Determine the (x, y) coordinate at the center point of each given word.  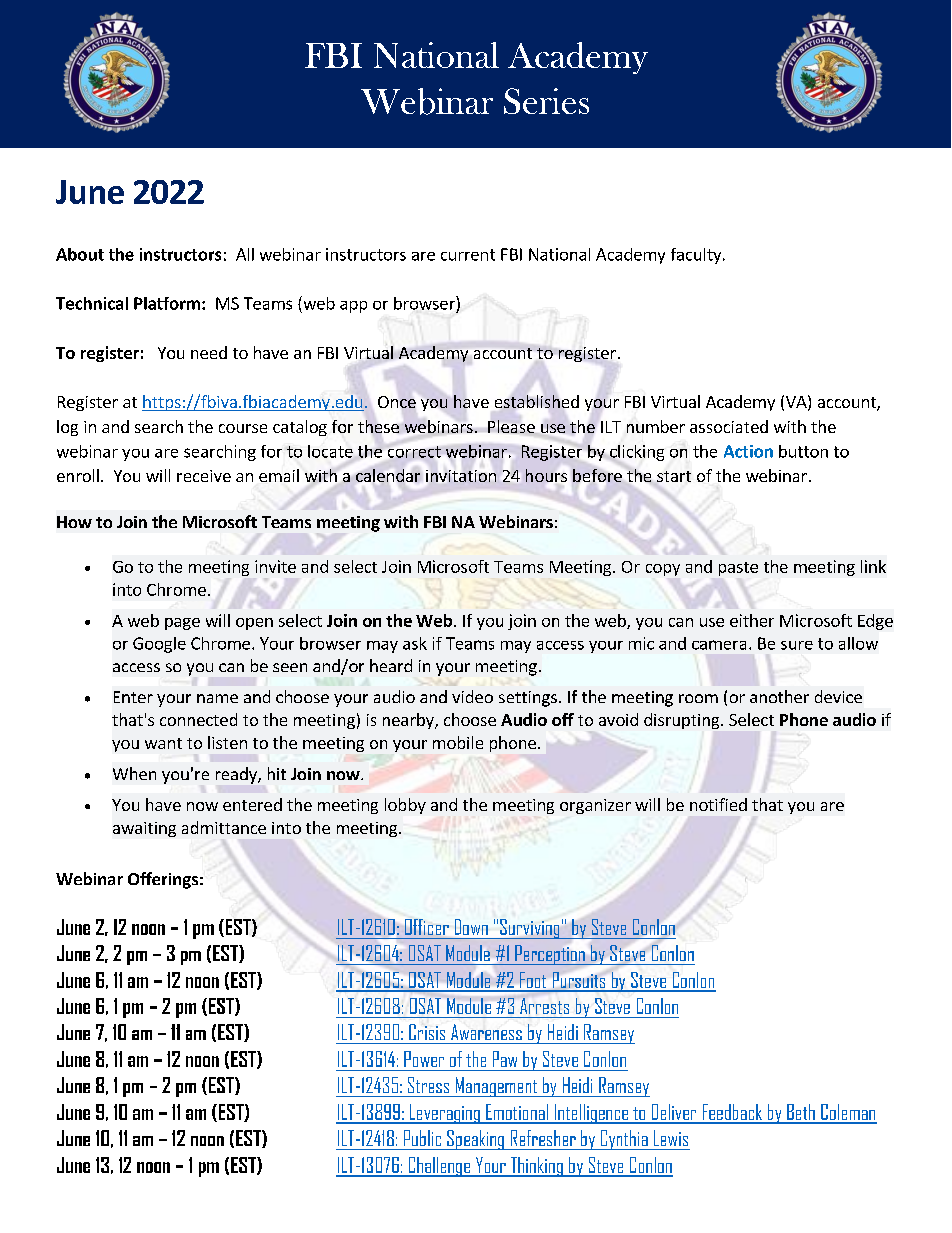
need (209, 352)
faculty (697, 256)
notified (718, 804)
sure (797, 645)
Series (546, 101)
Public (422, 1138)
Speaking (475, 1140)
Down (471, 927)
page (182, 624)
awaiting (144, 829)
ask (415, 643)
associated (729, 426)
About (80, 254)
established (537, 401)
